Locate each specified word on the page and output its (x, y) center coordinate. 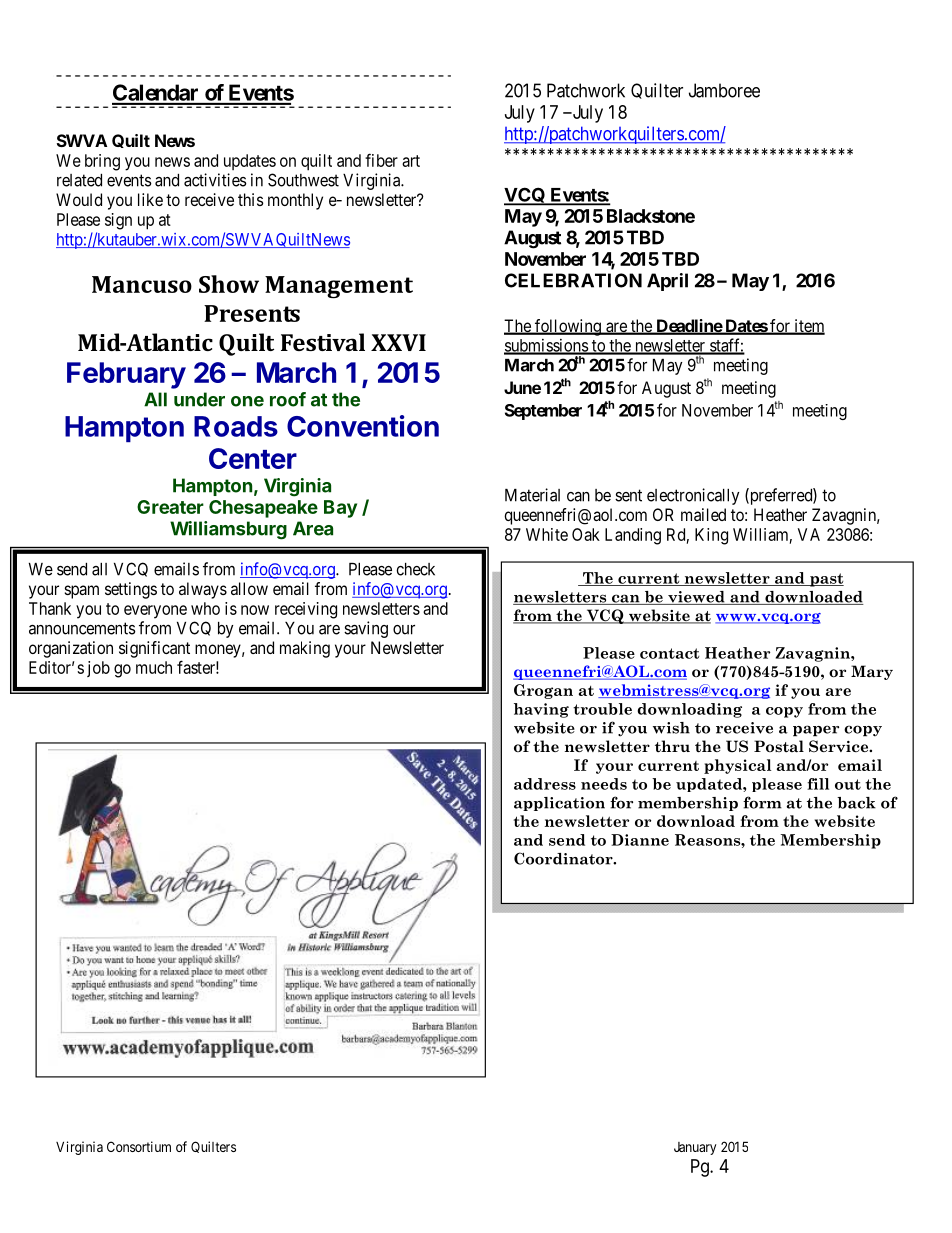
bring (102, 162)
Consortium (139, 1146)
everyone (155, 612)
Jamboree (724, 90)
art (411, 161)
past (826, 580)
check (415, 569)
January (695, 1148)
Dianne (640, 840)
